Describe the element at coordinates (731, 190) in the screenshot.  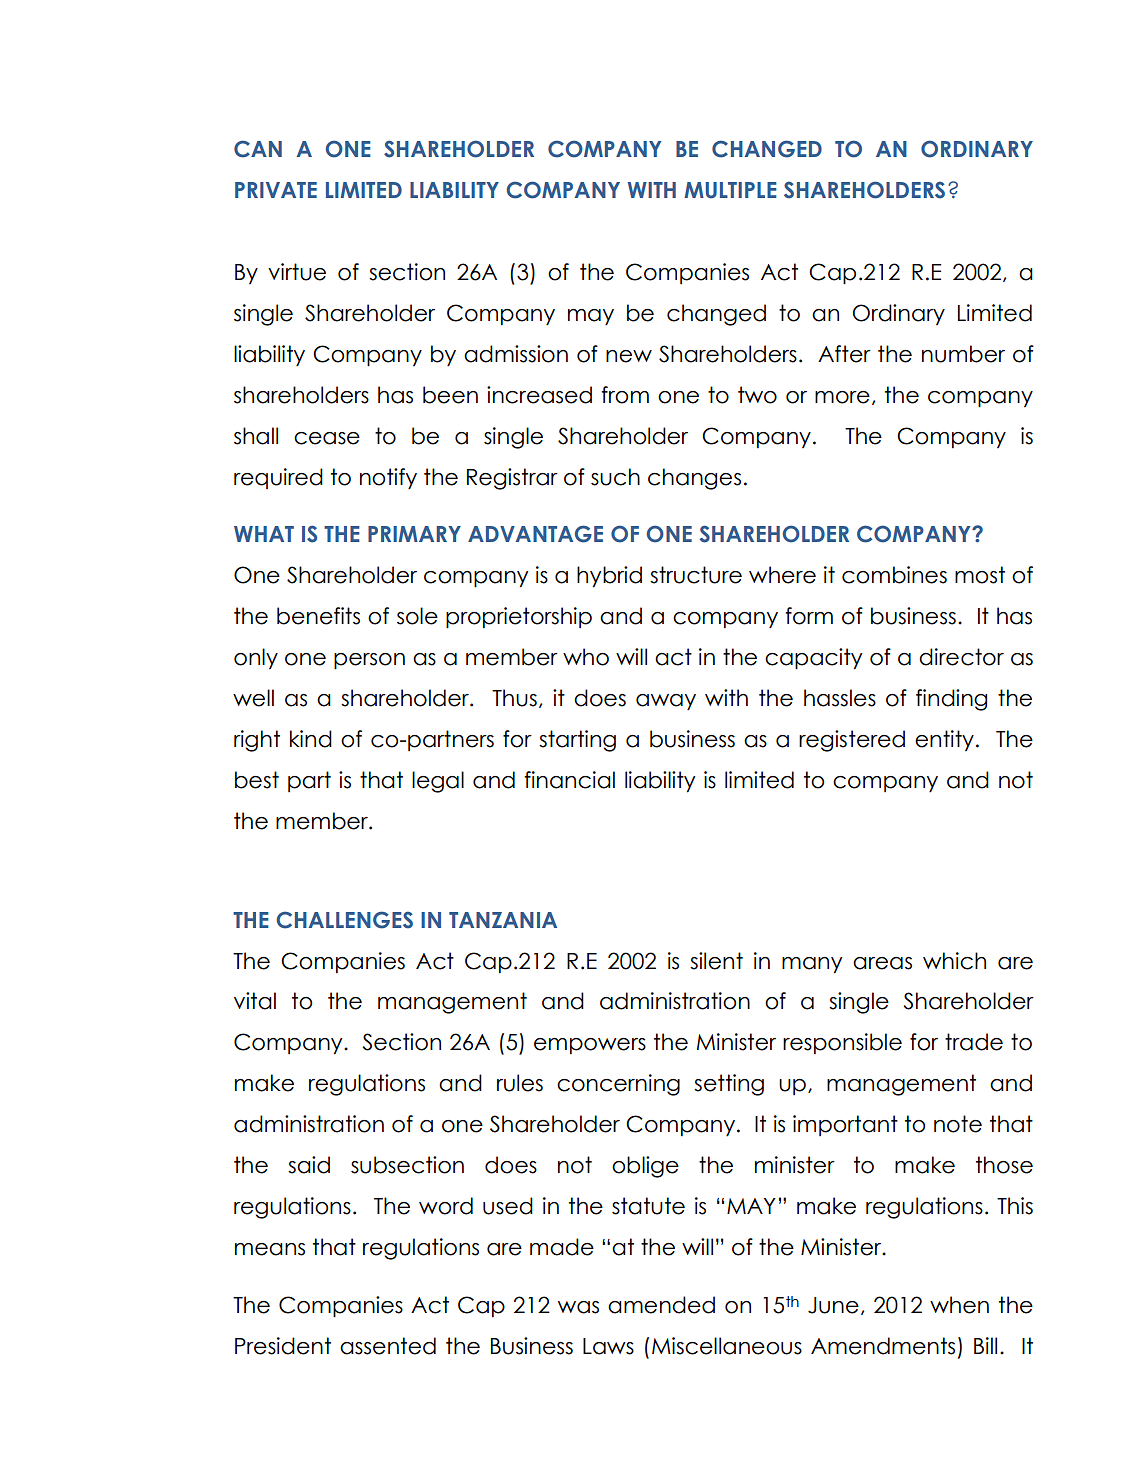
I see `MULTIPLE` at that location.
